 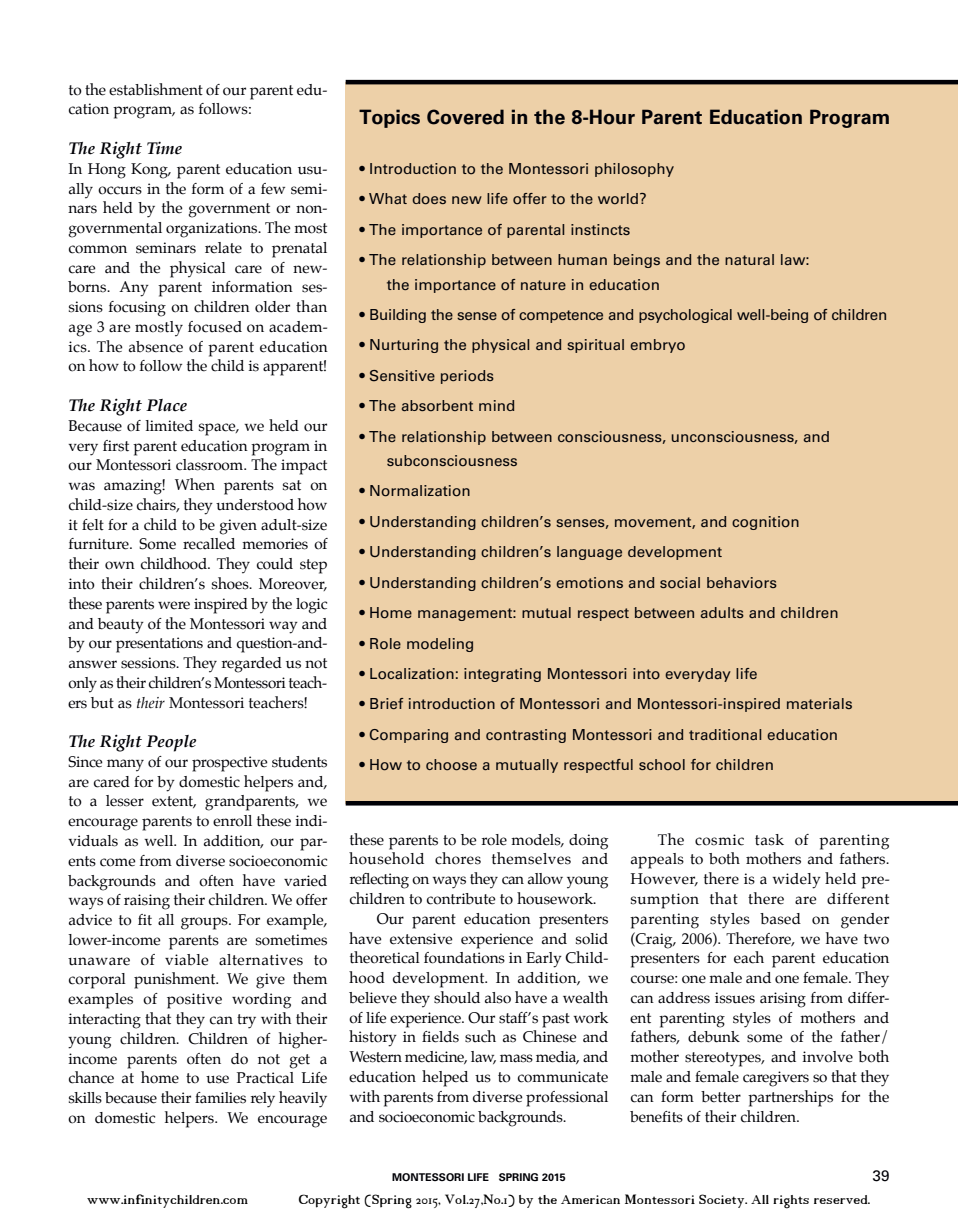 I want to click on establishment, so click(x=156, y=89).
